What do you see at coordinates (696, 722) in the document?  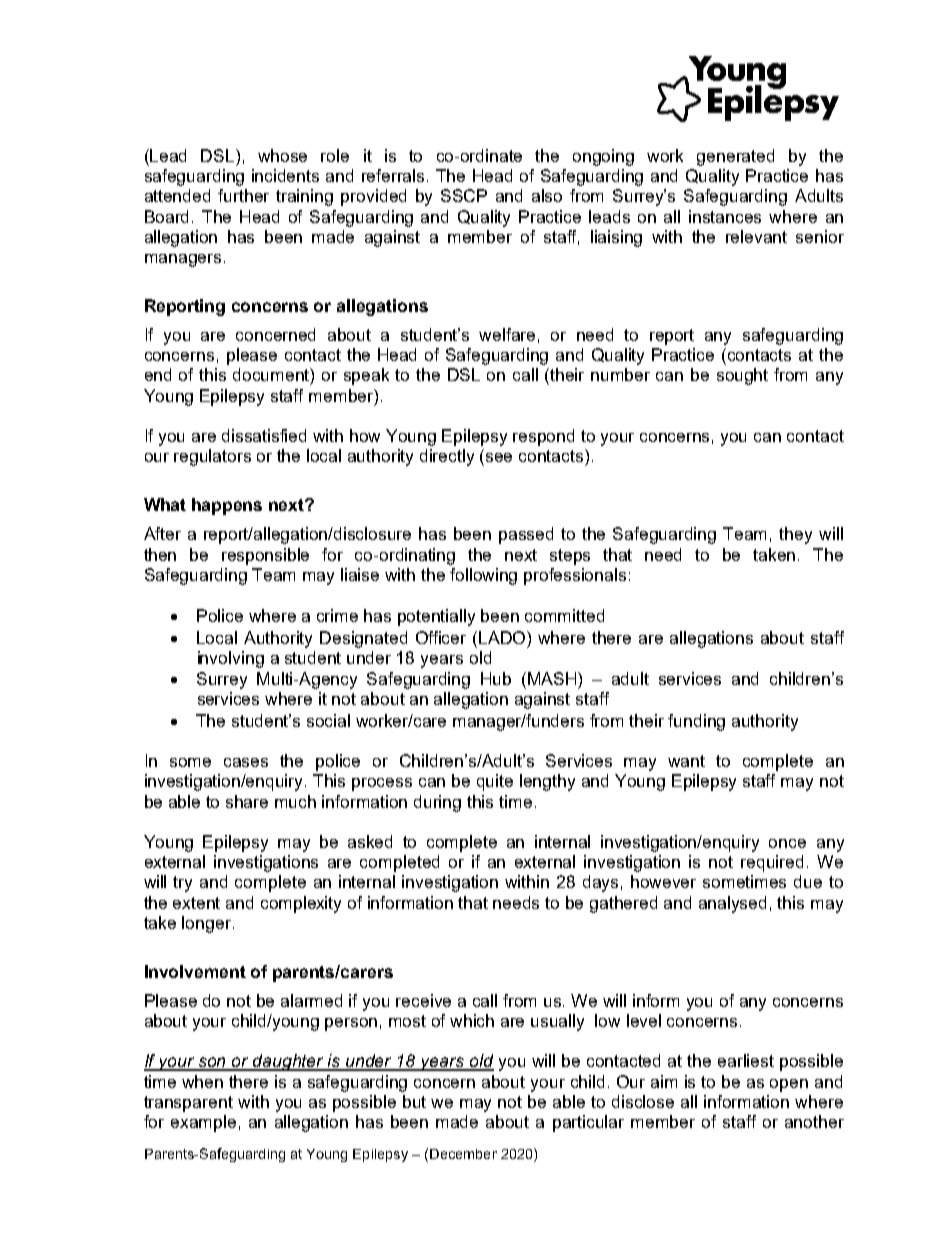 I see `funding` at bounding box center [696, 722].
